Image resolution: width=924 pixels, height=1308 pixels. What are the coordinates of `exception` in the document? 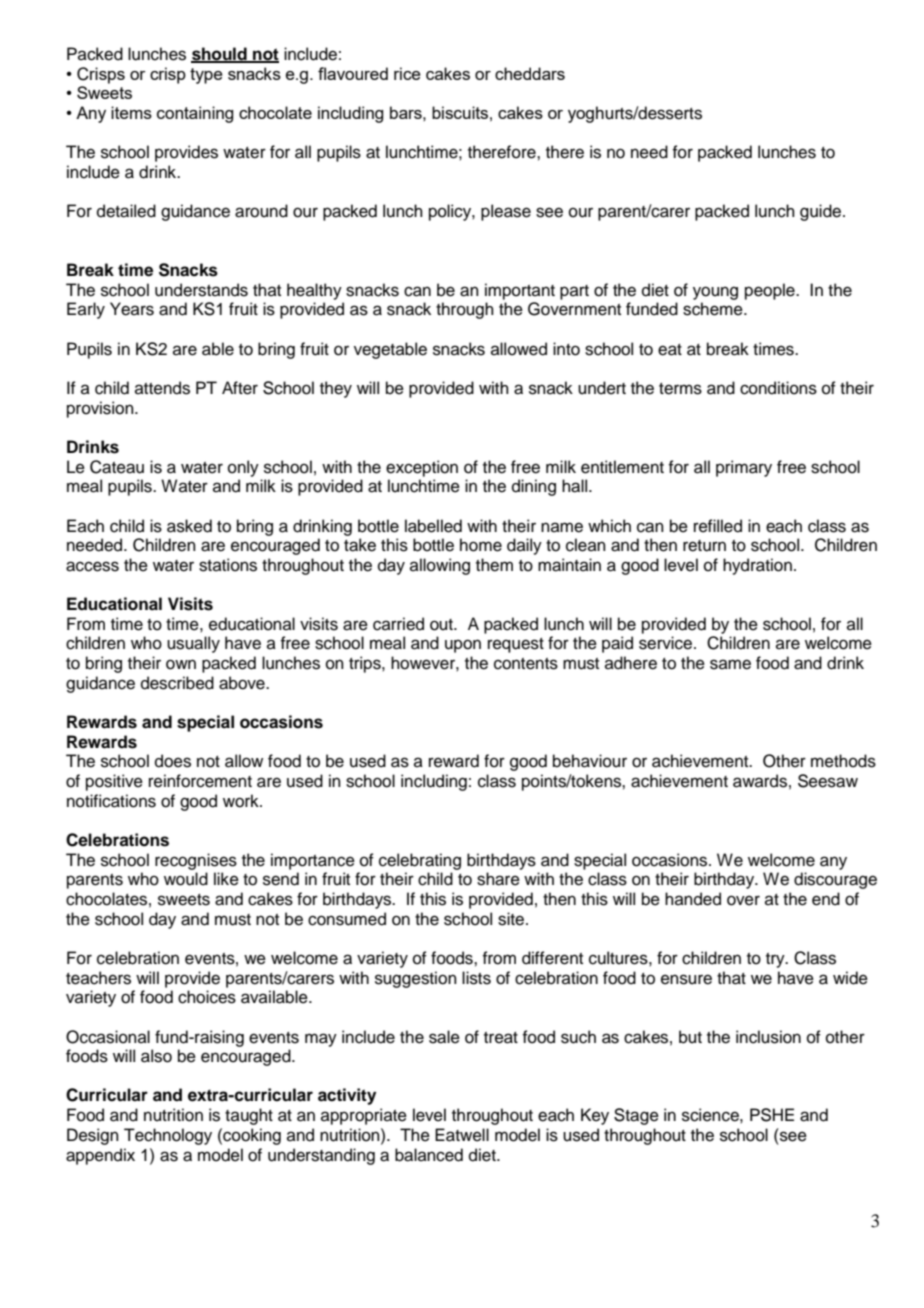 It's located at (422, 468).
